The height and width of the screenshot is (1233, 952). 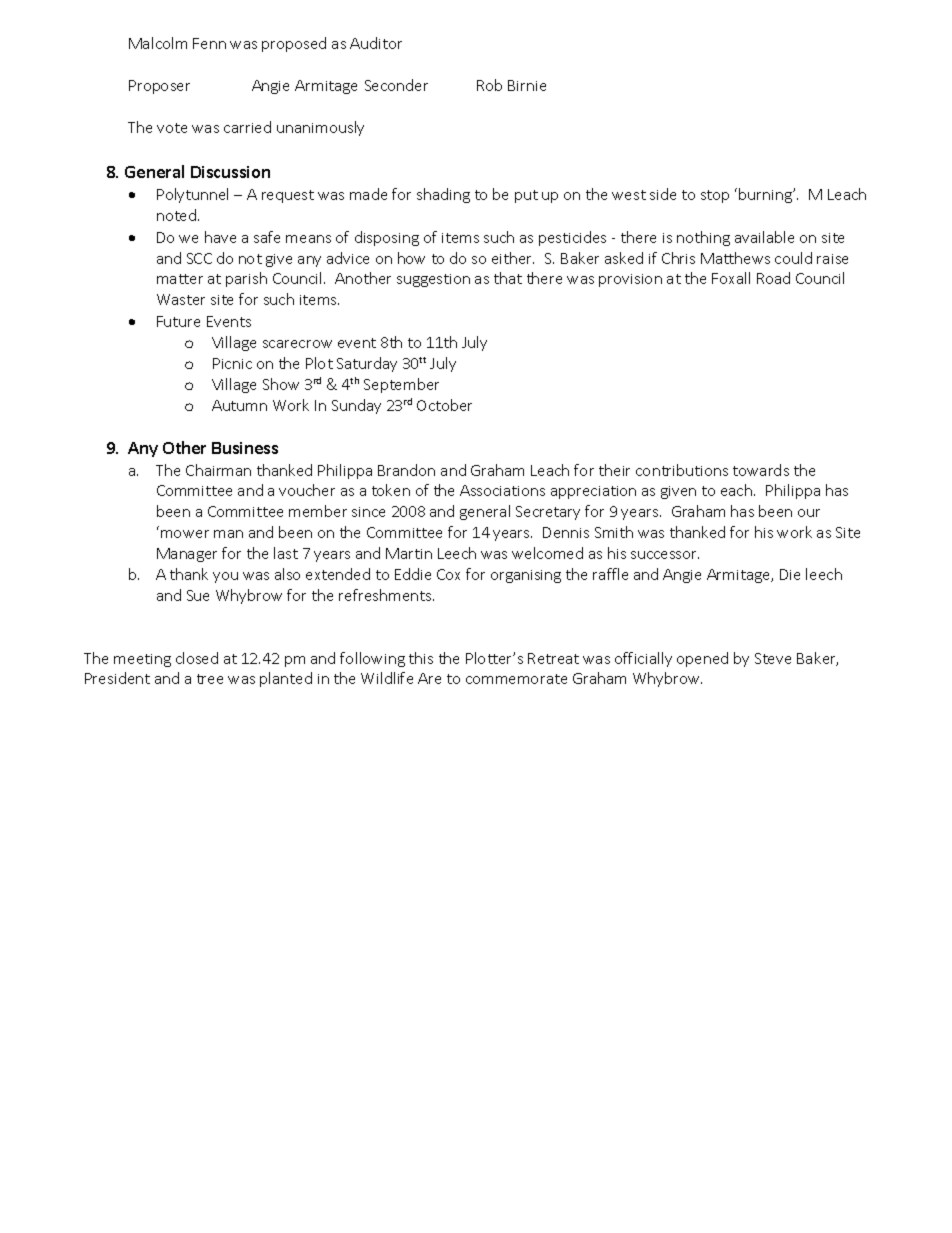 What do you see at coordinates (766, 195) in the screenshot?
I see `burning` at bounding box center [766, 195].
